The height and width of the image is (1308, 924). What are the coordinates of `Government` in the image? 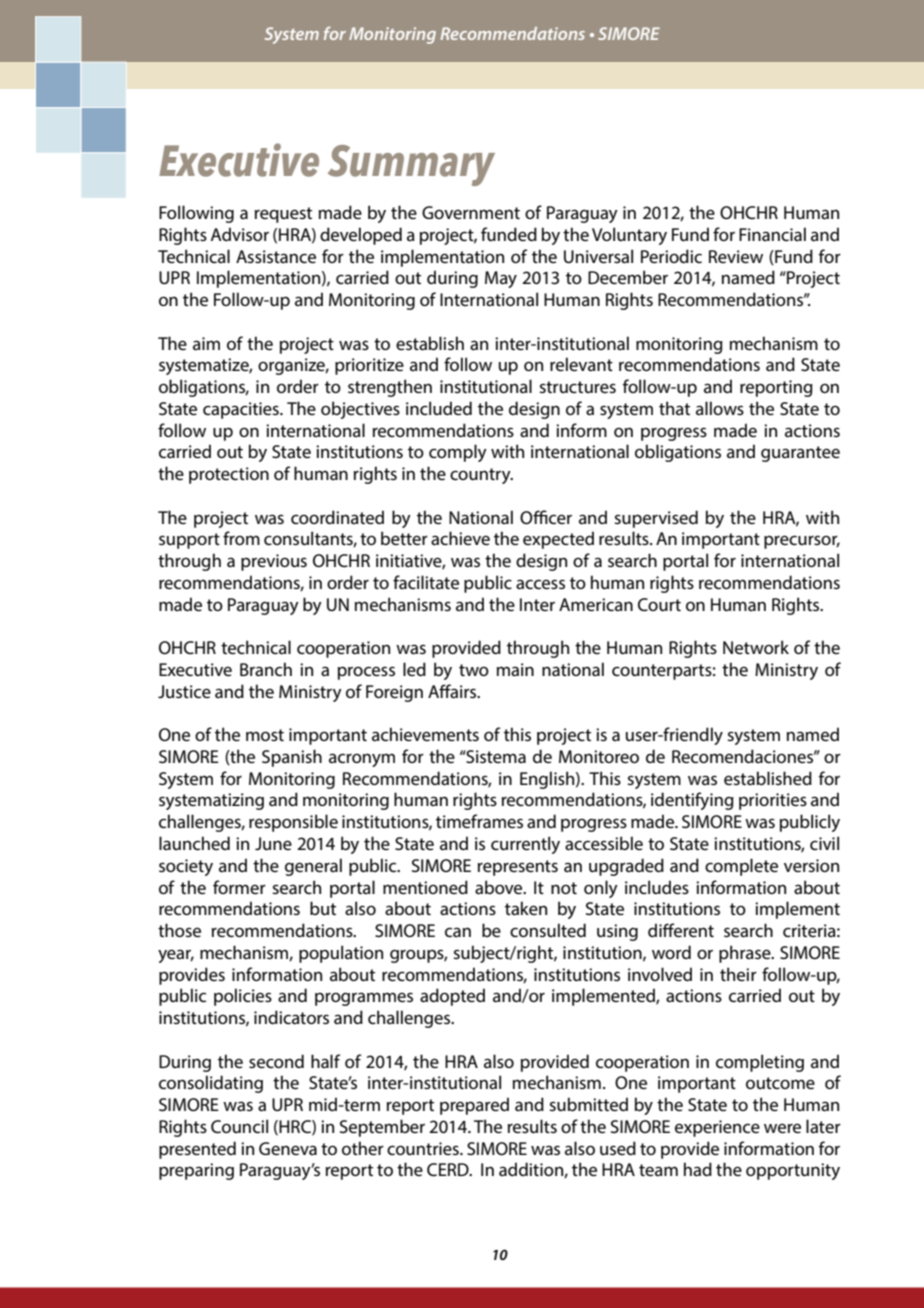 It's located at (471, 212).
